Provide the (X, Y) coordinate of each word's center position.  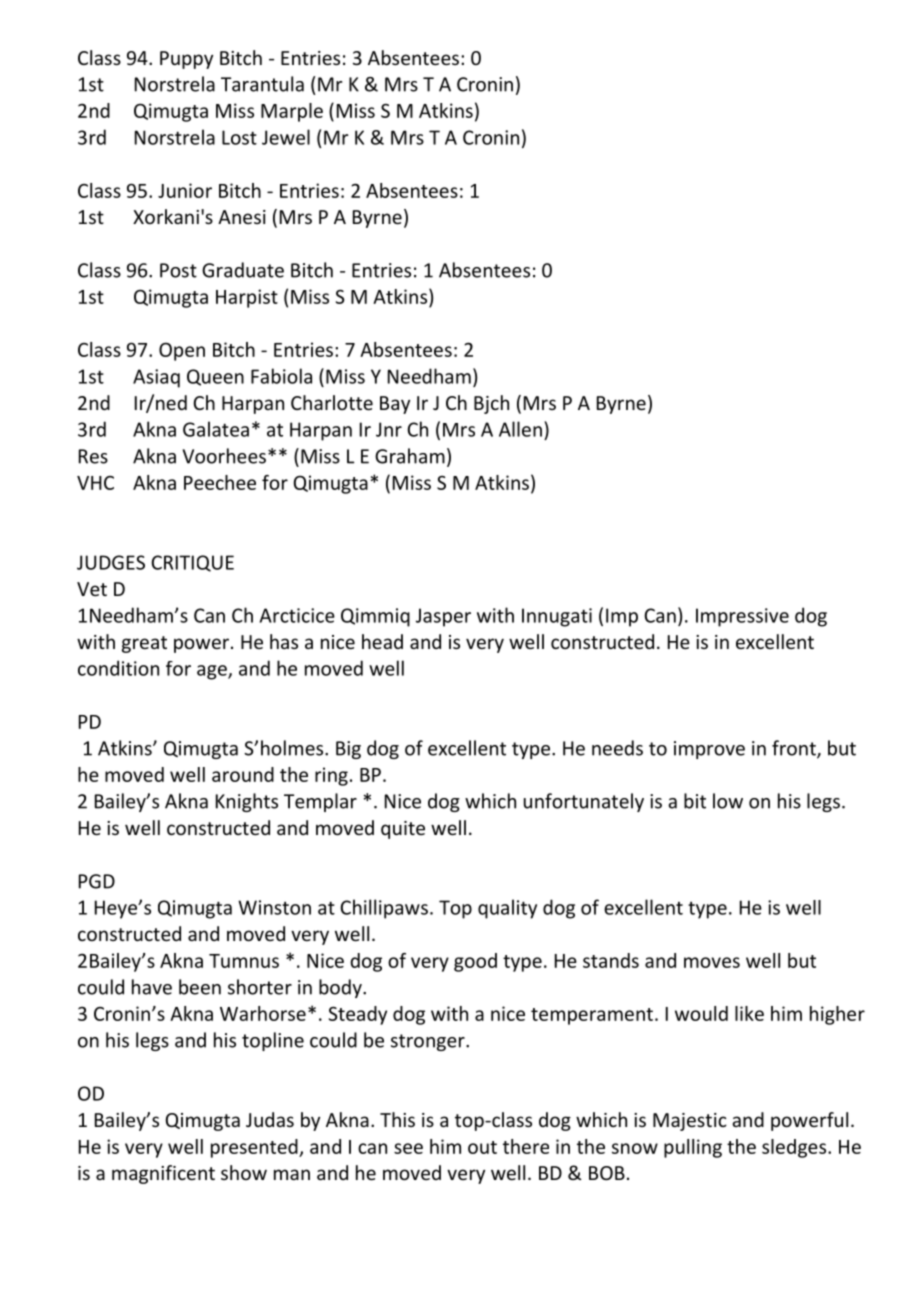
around (243, 774)
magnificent (163, 1174)
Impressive (742, 617)
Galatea (216, 429)
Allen (520, 429)
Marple (292, 112)
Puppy (186, 60)
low (728, 801)
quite (403, 830)
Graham (410, 456)
